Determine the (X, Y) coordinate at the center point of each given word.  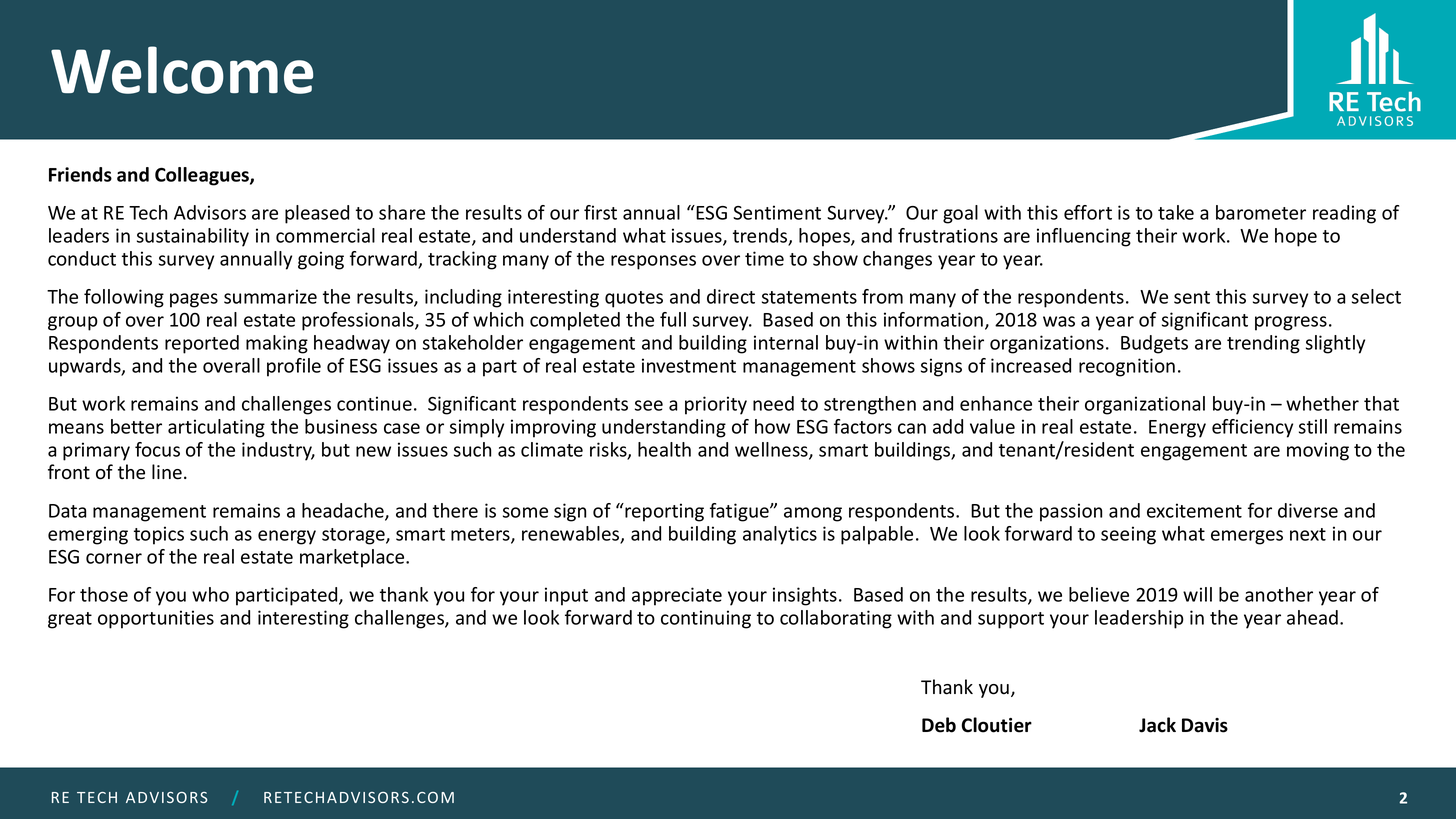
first (600, 212)
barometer (1261, 212)
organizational (1145, 405)
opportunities (156, 619)
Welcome (182, 70)
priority (716, 405)
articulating (216, 428)
